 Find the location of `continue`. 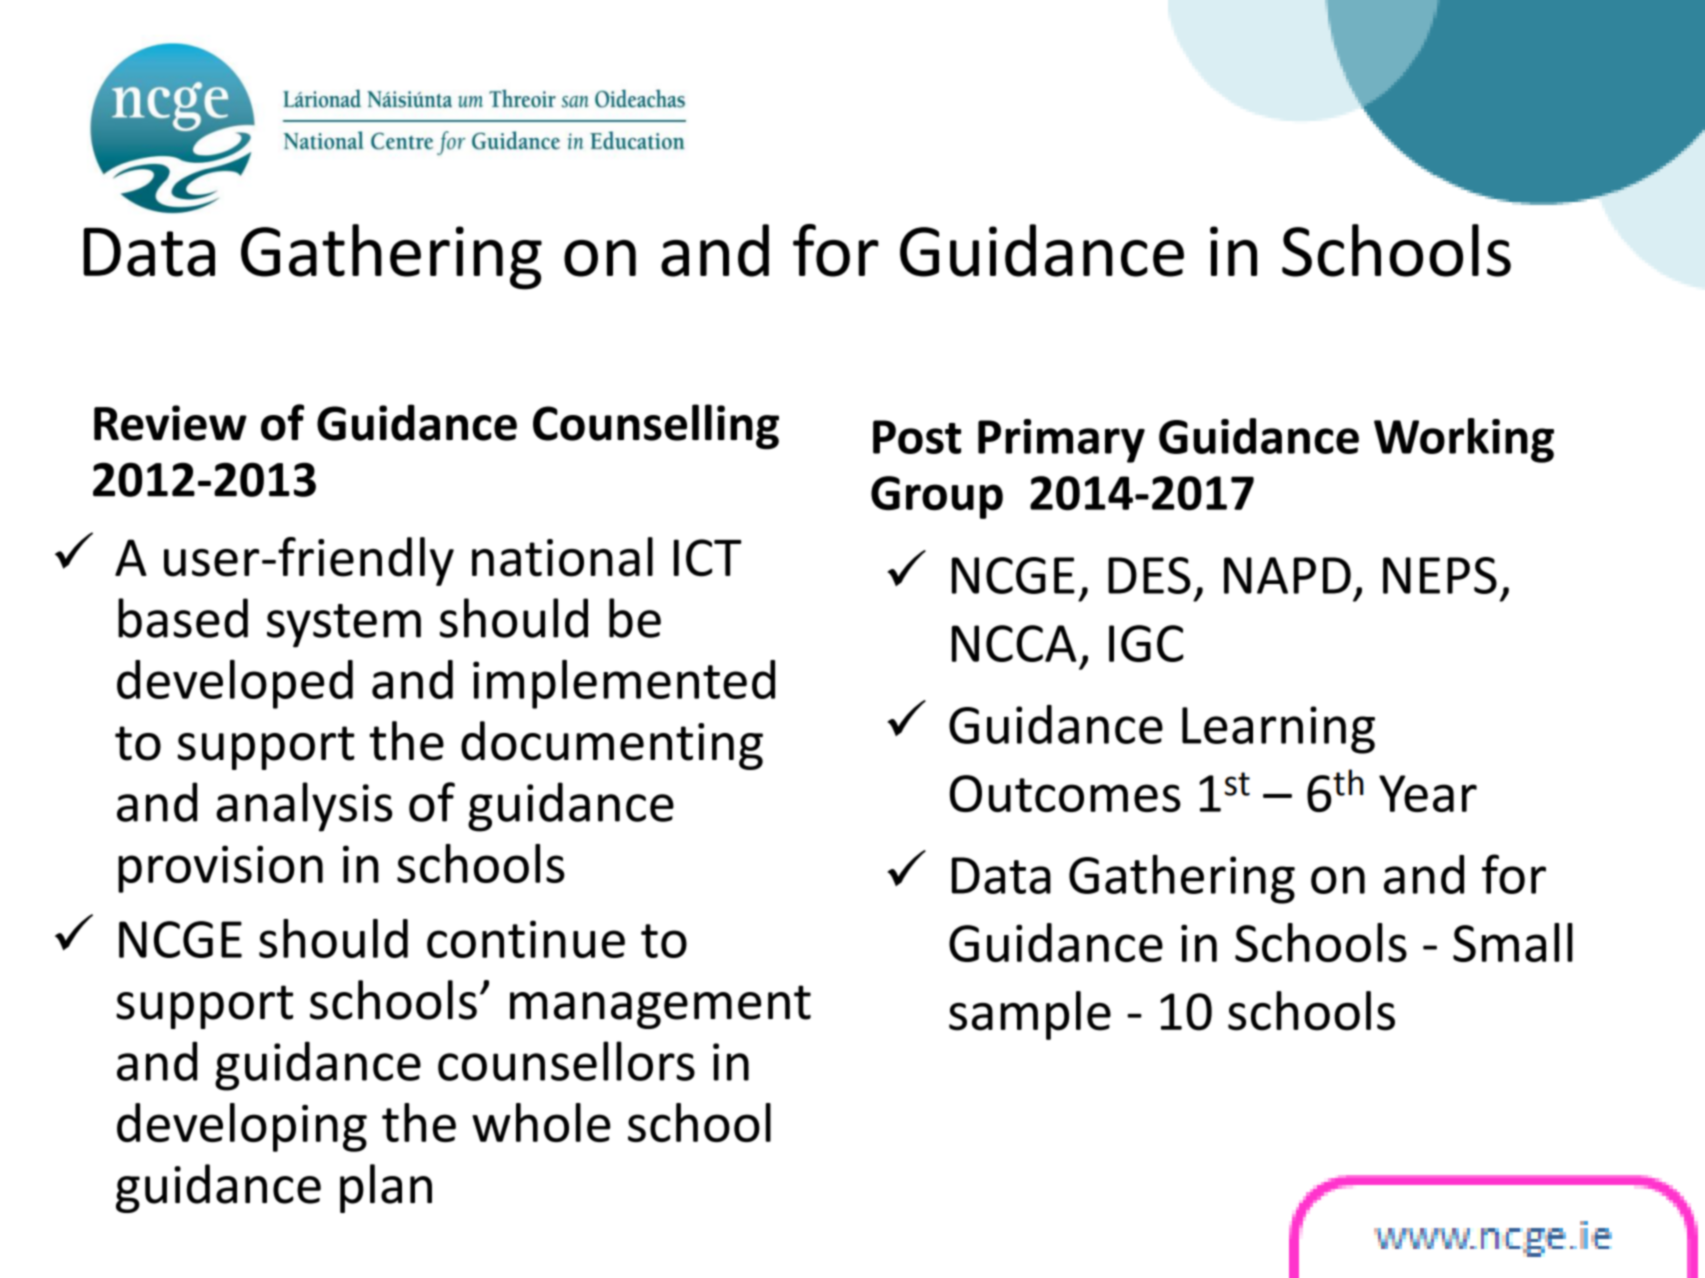

continue is located at coordinates (526, 939).
